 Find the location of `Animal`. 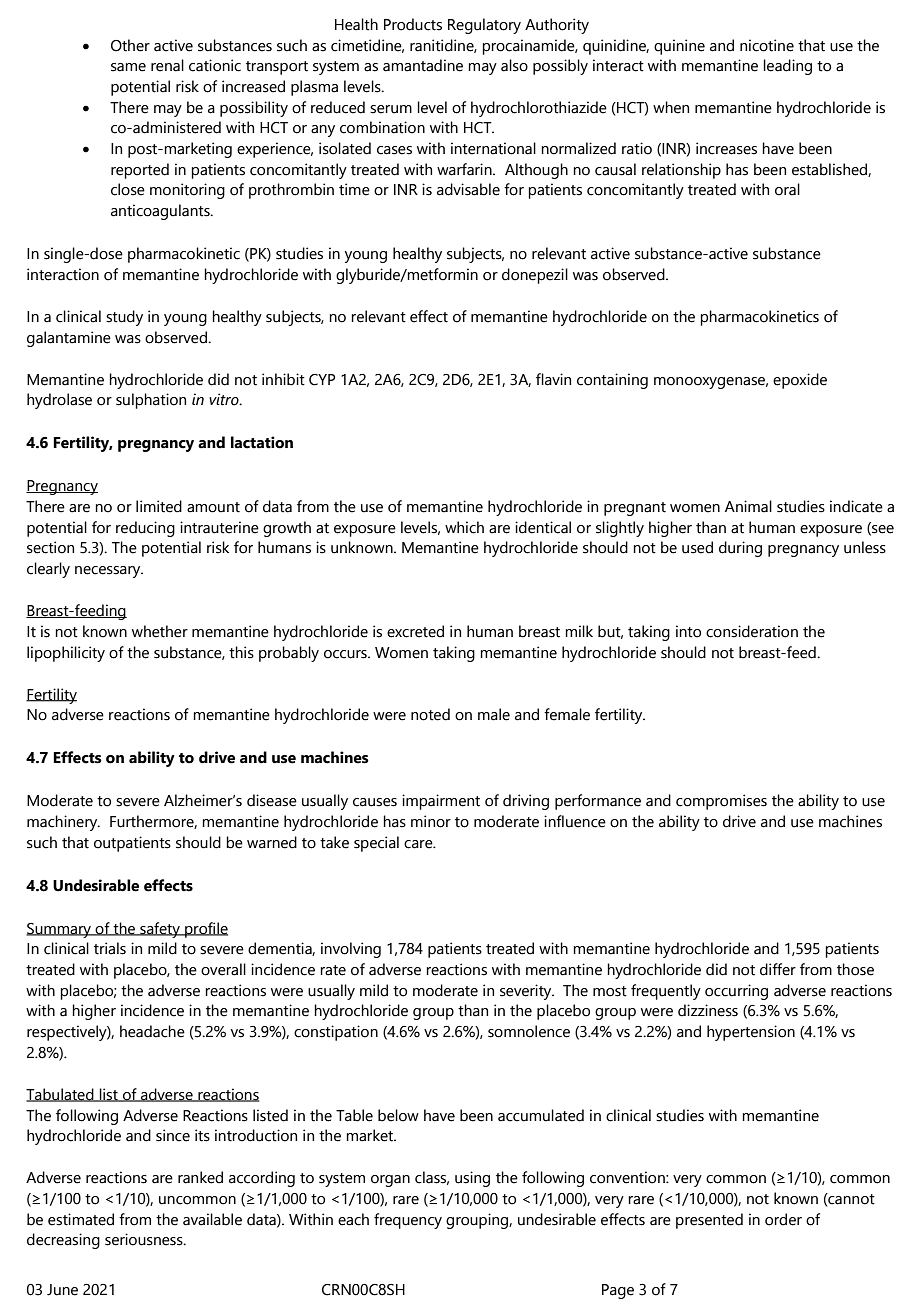

Animal is located at coordinates (748, 506).
